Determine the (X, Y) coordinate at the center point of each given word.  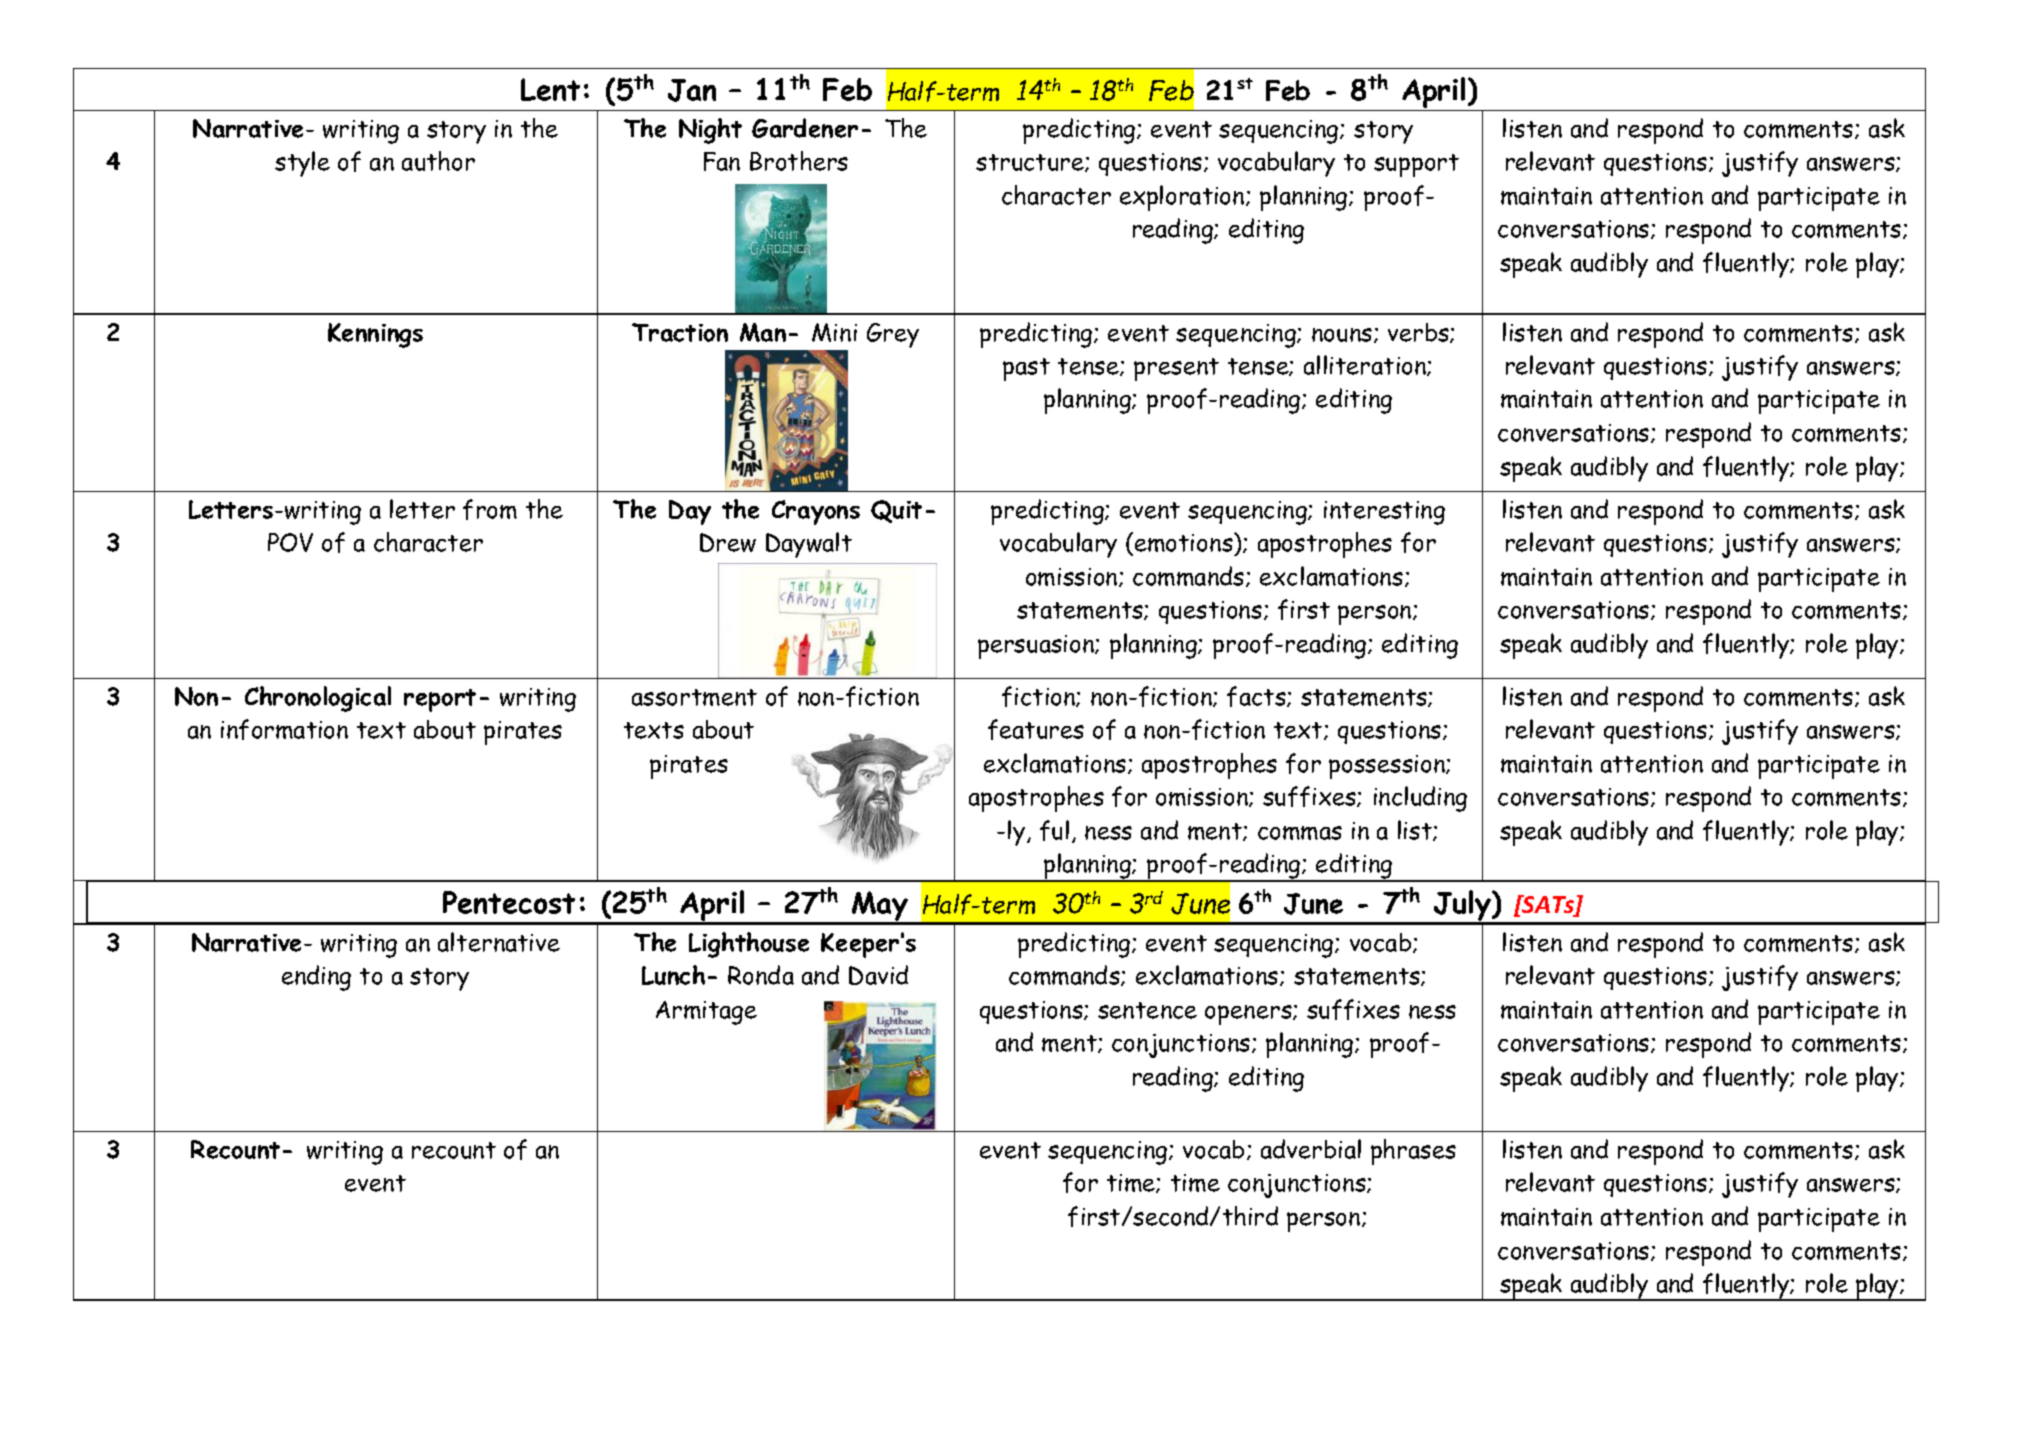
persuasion (1037, 647)
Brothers (799, 161)
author (438, 161)
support (1416, 165)
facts (1257, 696)
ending (316, 978)
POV (290, 542)
